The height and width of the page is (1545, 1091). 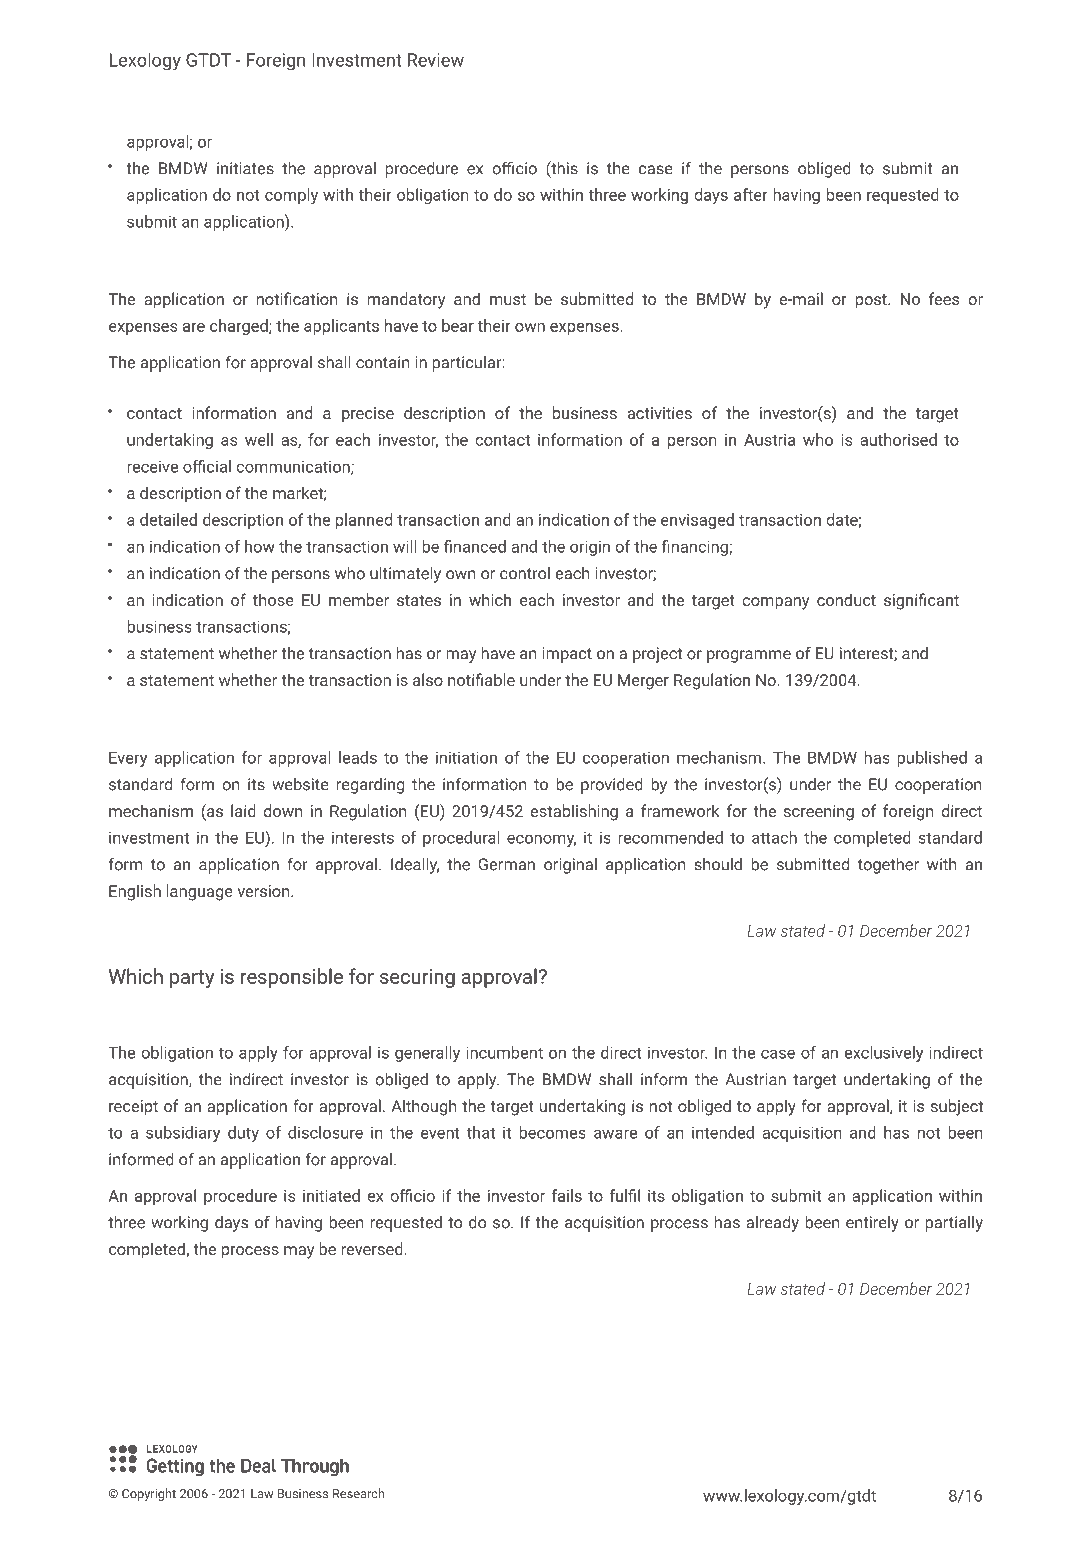 What do you see at coordinates (243, 810) in the page?
I see `laid` at bounding box center [243, 810].
